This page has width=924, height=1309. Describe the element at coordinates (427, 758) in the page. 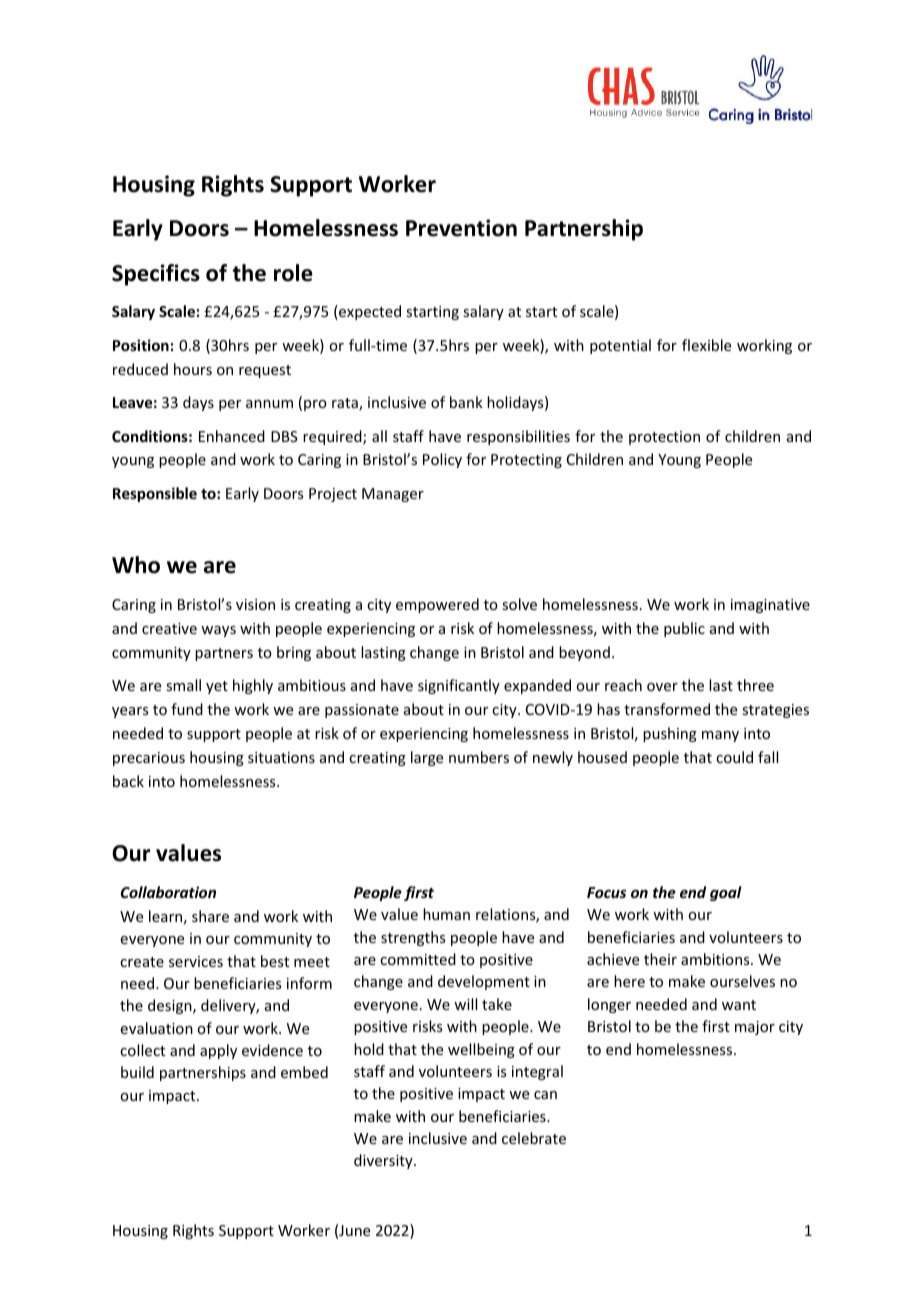

I see `large` at that location.
